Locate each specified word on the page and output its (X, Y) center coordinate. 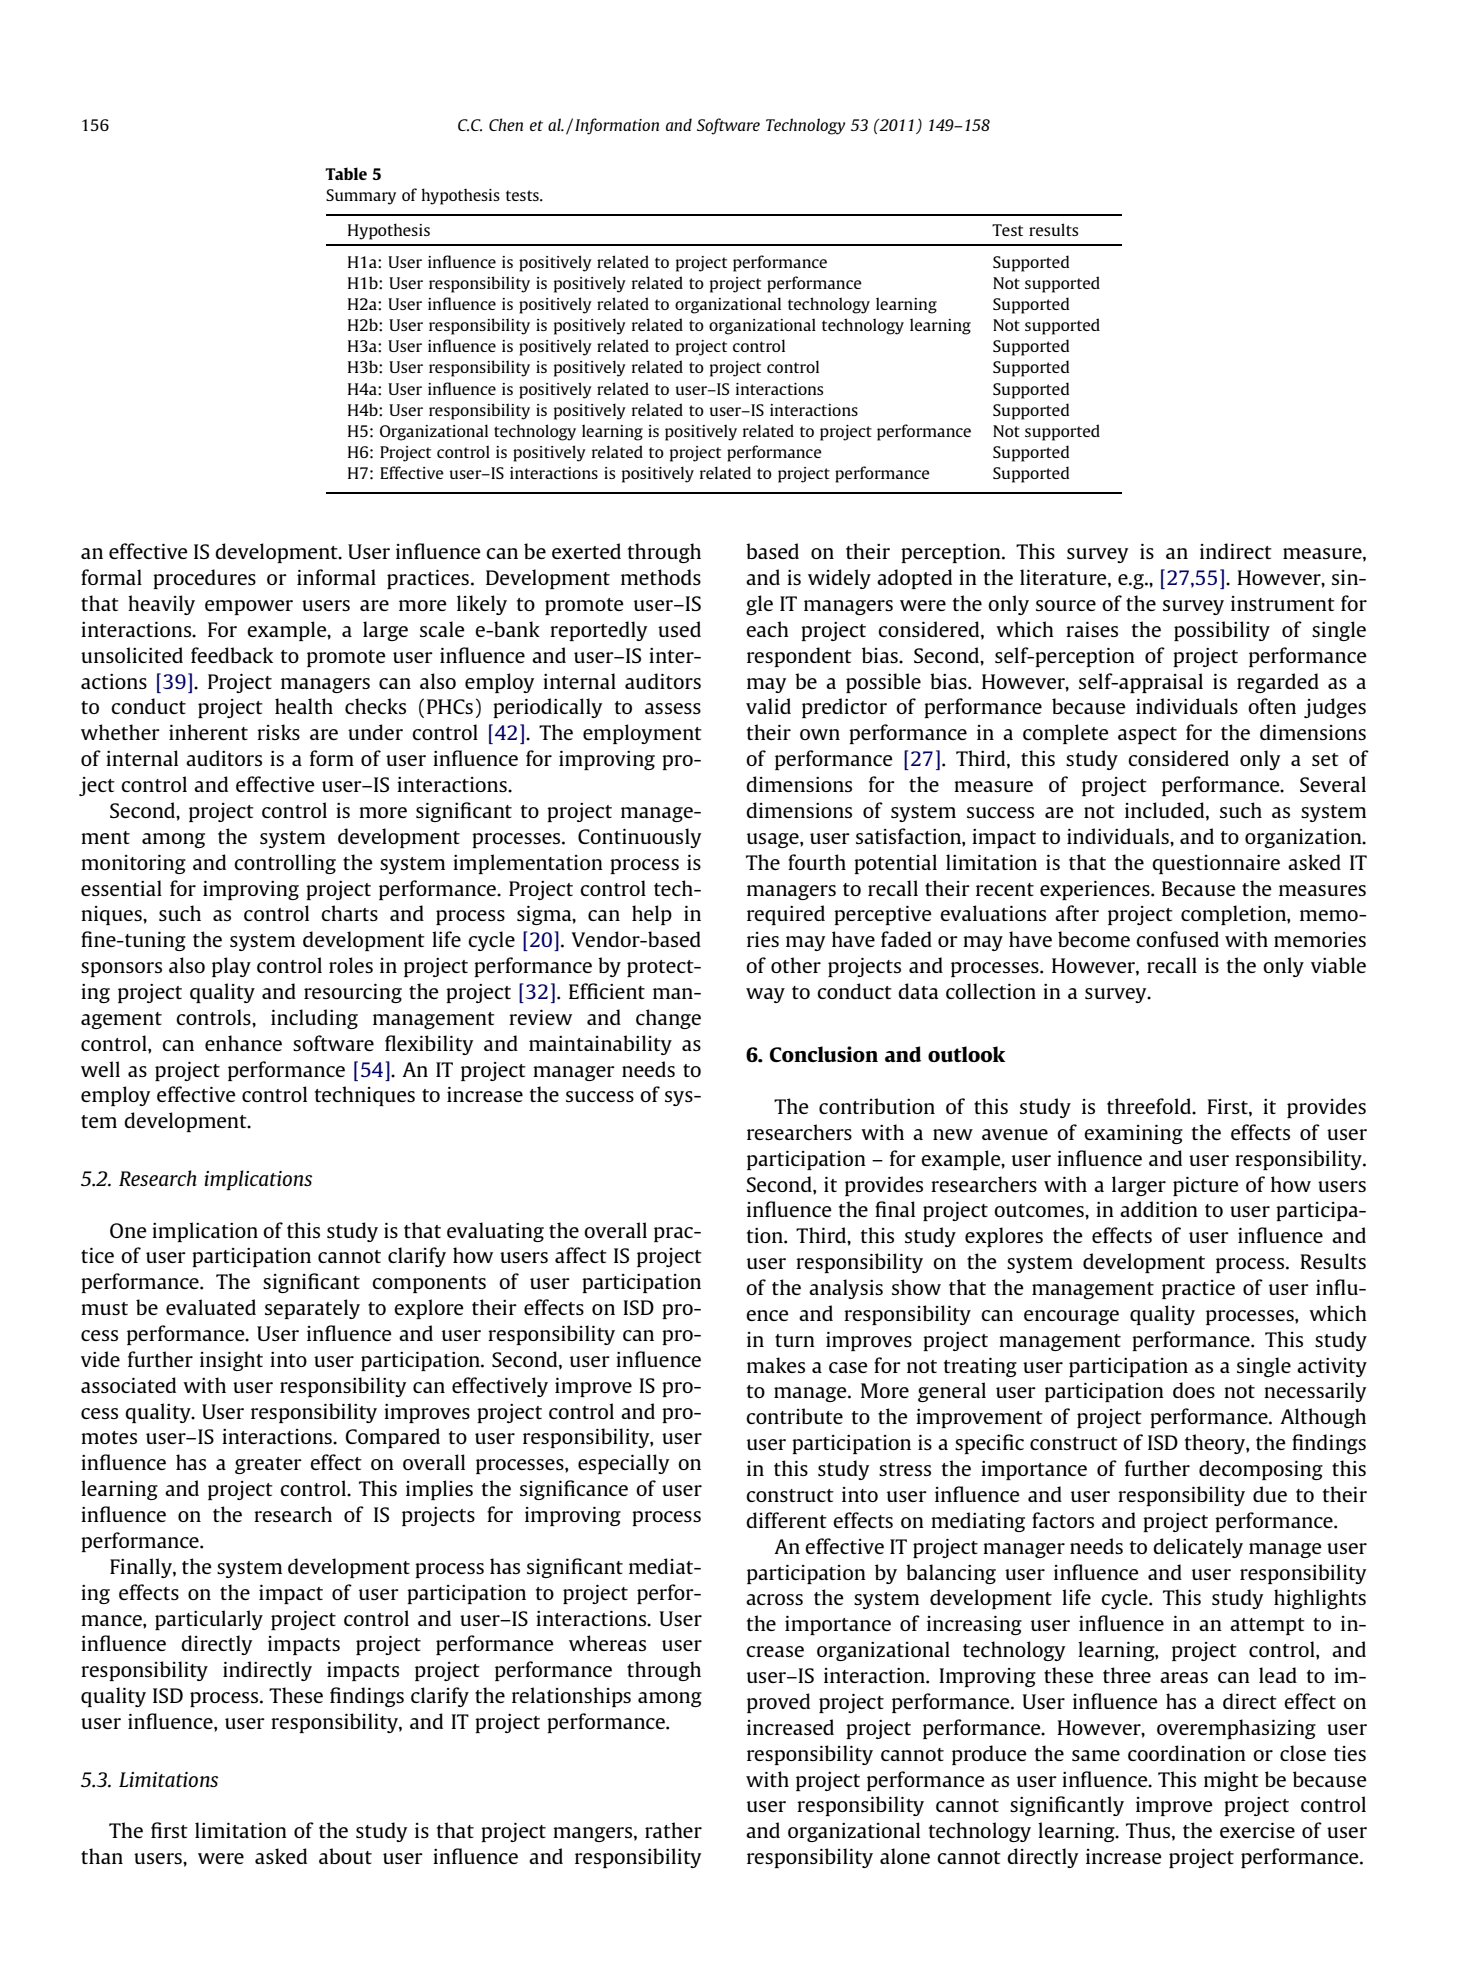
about (345, 1856)
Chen (506, 124)
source (1066, 605)
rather (673, 1830)
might (1231, 1781)
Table (346, 173)
